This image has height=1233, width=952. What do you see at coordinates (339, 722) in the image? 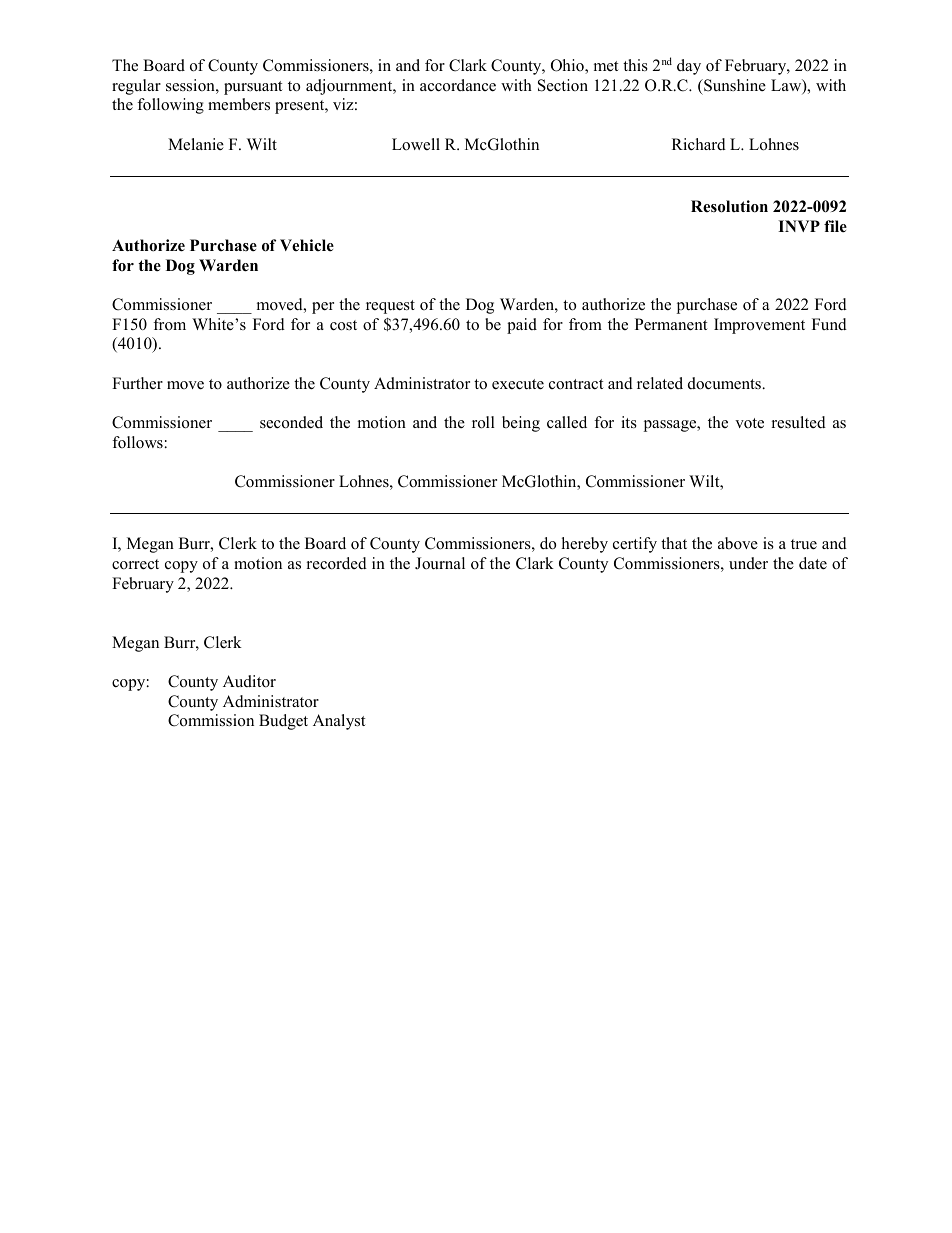
I see `Analyst` at bounding box center [339, 722].
